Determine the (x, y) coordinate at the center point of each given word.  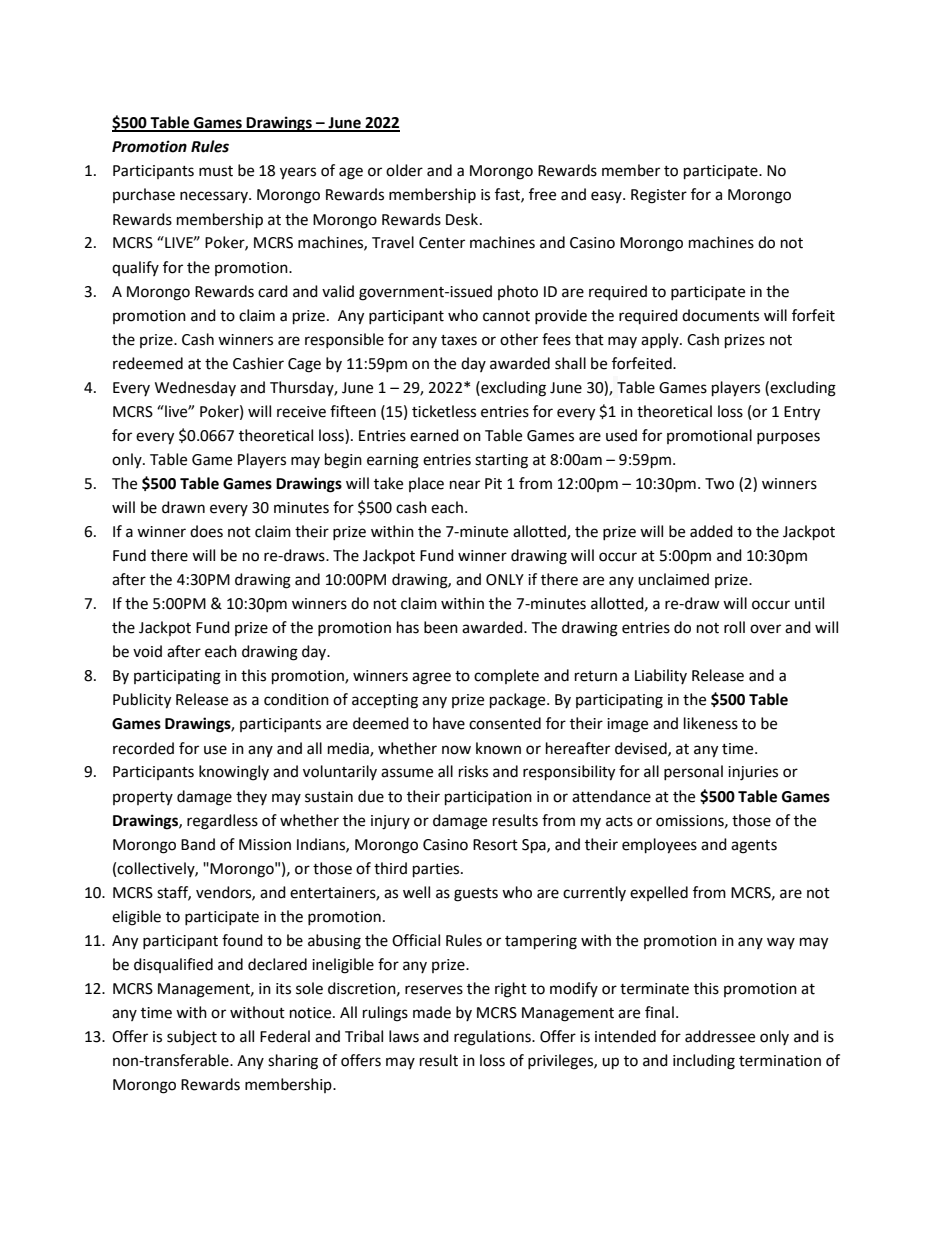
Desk (463, 219)
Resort (495, 845)
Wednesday (195, 388)
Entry (802, 413)
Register (659, 196)
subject (192, 1037)
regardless (222, 822)
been (441, 627)
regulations (493, 1038)
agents (754, 847)
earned (434, 435)
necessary (215, 197)
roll (734, 627)
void (147, 651)
